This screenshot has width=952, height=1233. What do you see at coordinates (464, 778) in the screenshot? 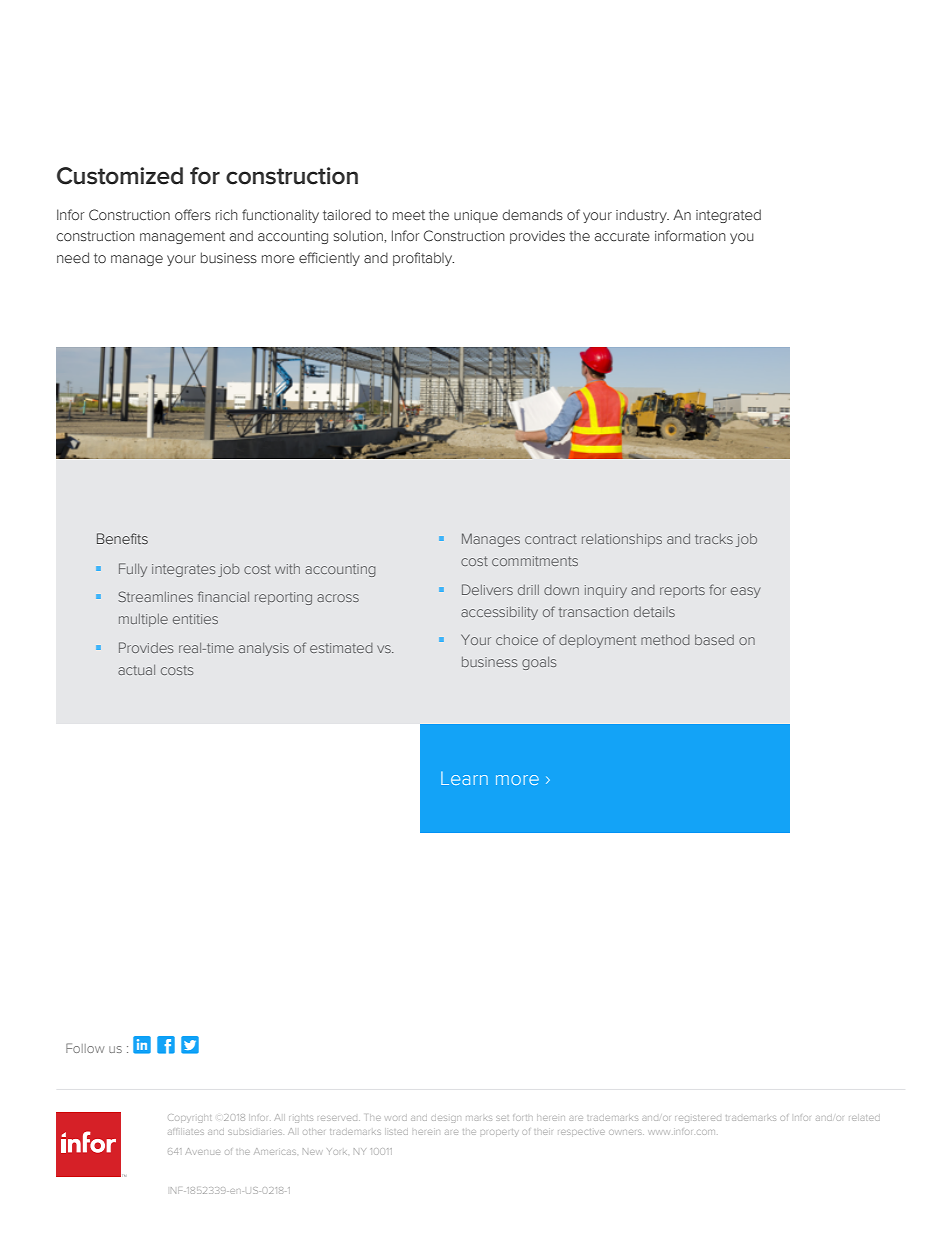
I see `Learn` at bounding box center [464, 778].
